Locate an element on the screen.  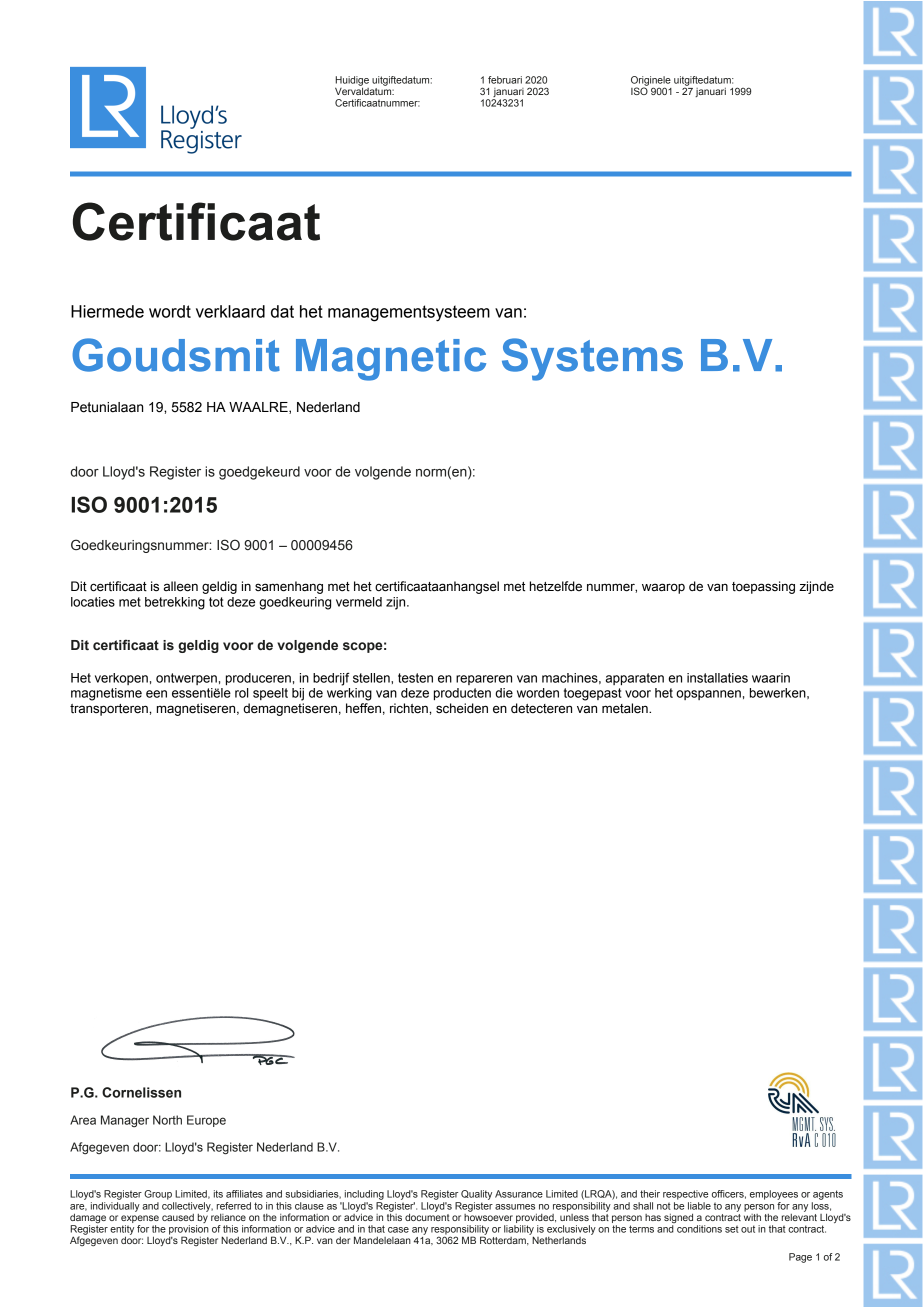
Systems is located at coordinates (592, 359).
